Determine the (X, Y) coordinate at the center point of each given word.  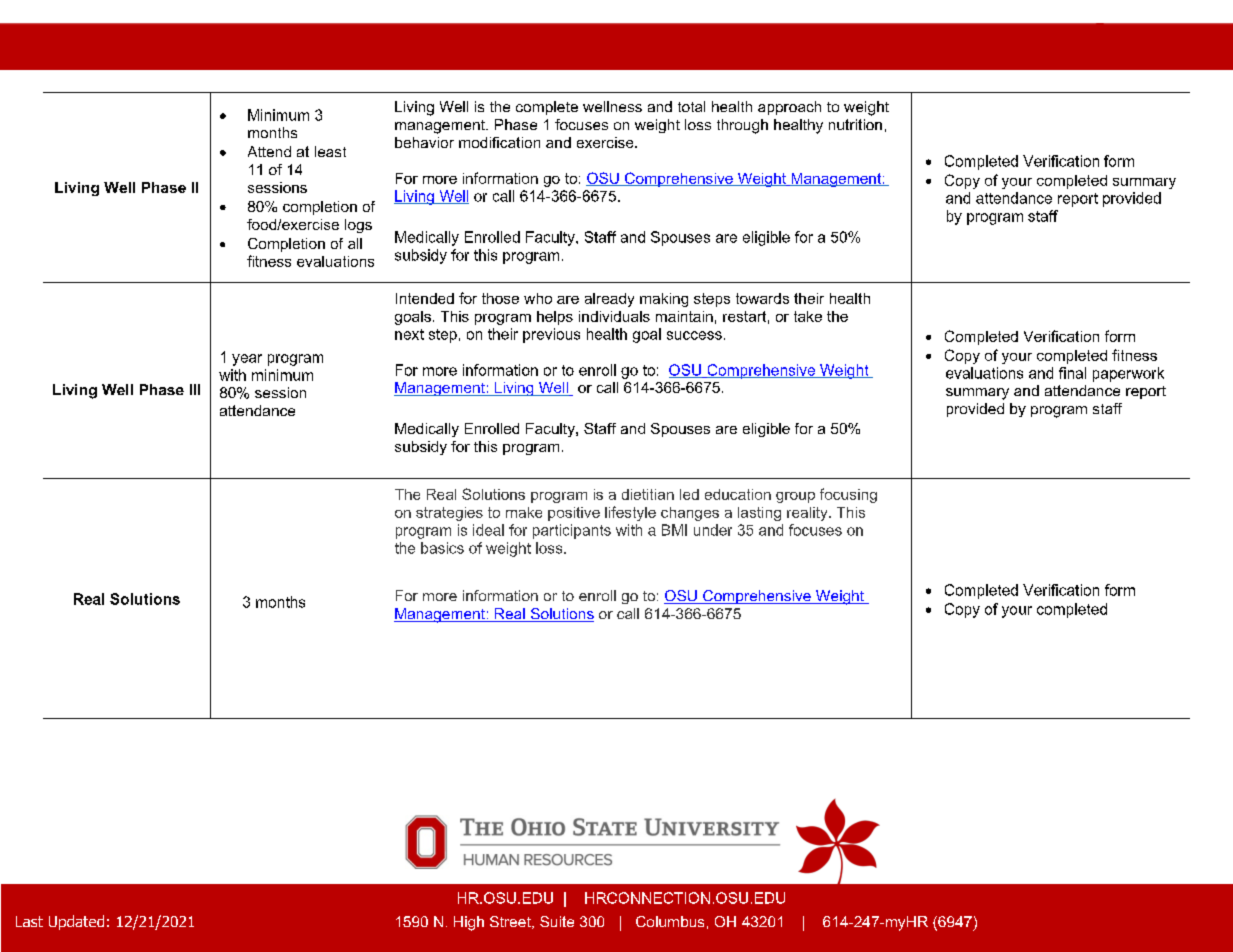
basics (442, 548)
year (247, 360)
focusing (848, 495)
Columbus (670, 921)
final (1072, 373)
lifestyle (630, 513)
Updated (76, 922)
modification (499, 142)
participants (572, 531)
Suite (557, 921)
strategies (449, 514)
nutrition (855, 124)
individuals (614, 316)
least (330, 151)
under (713, 530)
